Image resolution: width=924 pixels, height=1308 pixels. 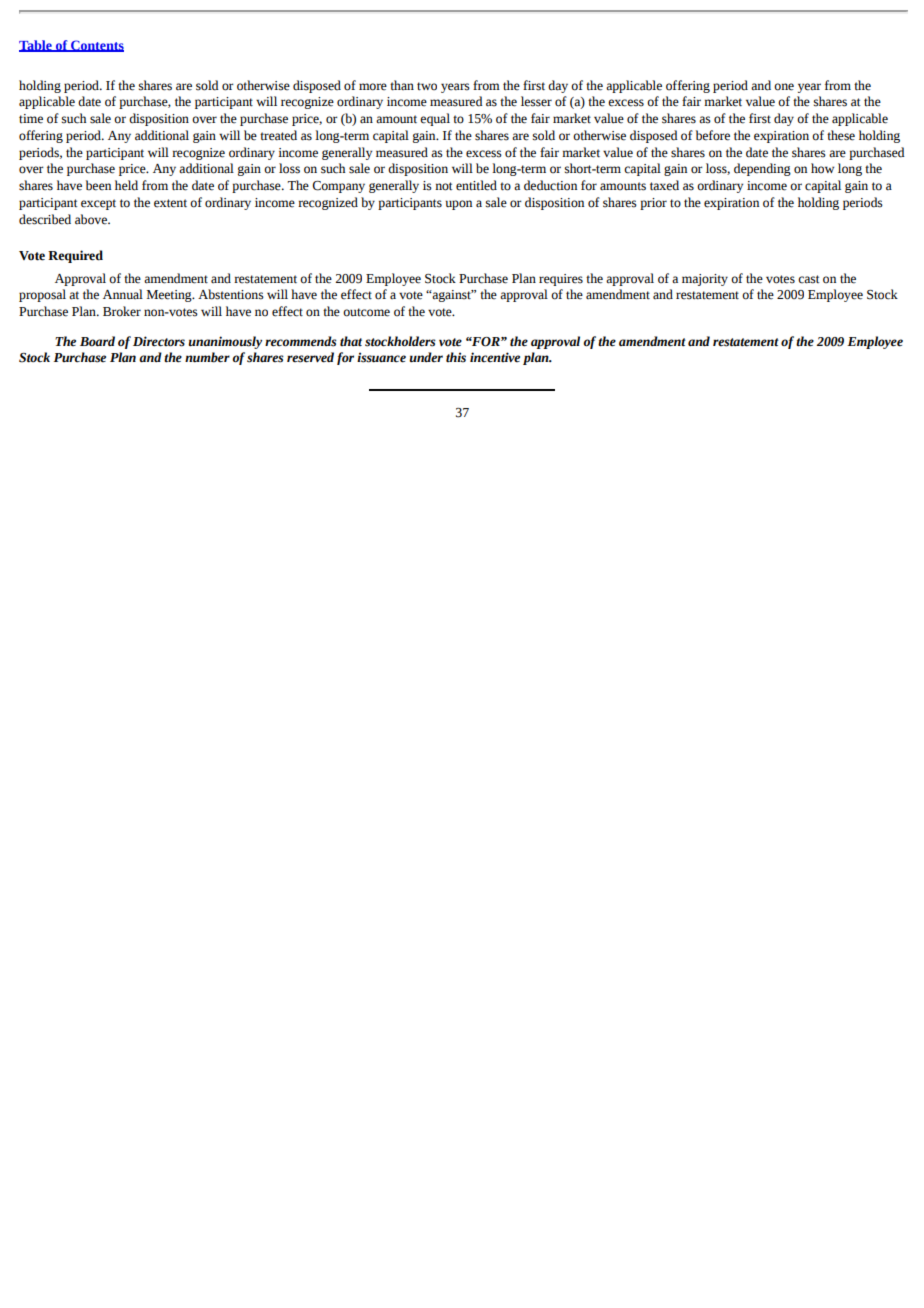 I want to click on under, so click(x=426, y=357).
